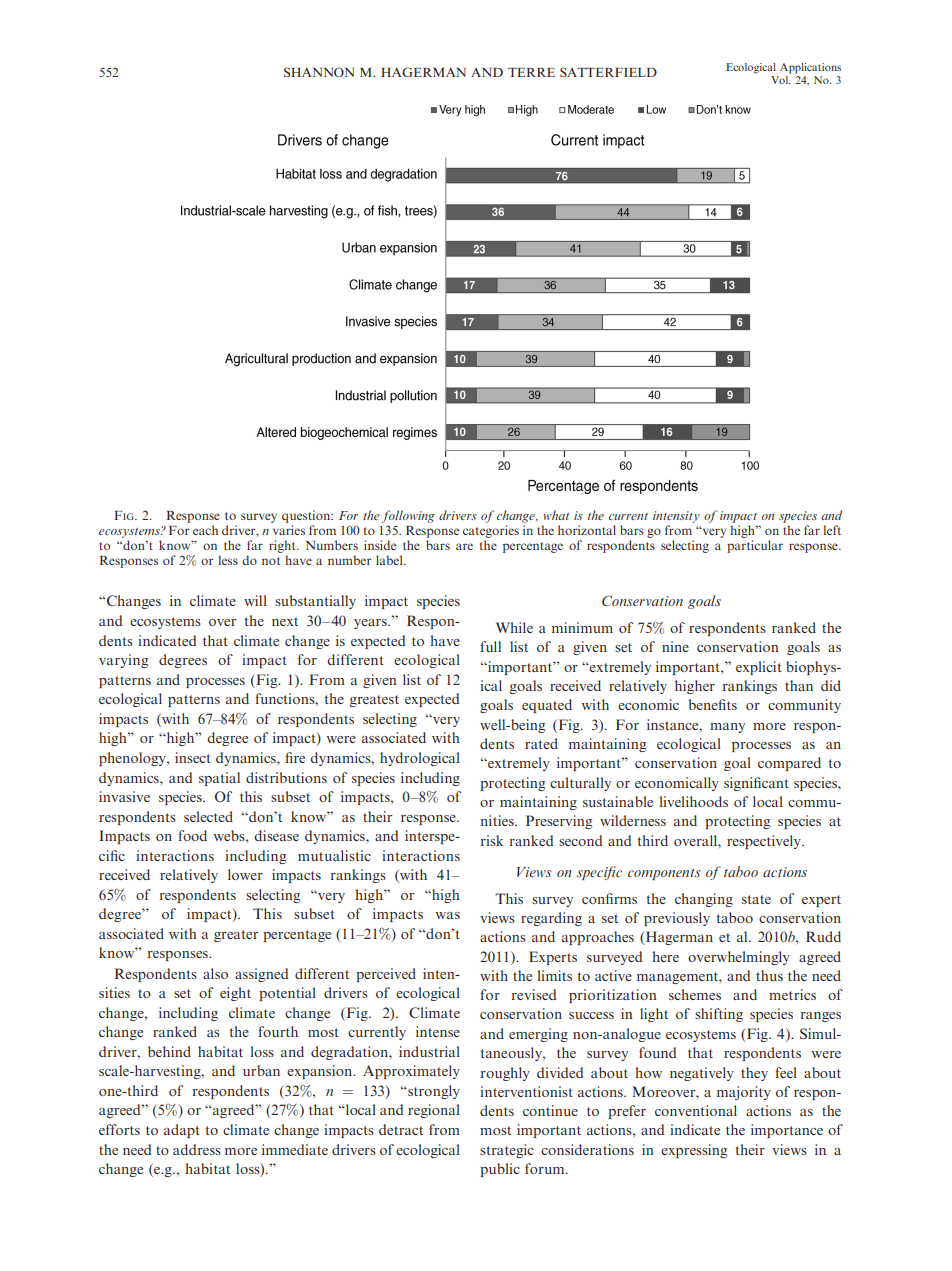  I want to click on particular, so click(755, 546).
